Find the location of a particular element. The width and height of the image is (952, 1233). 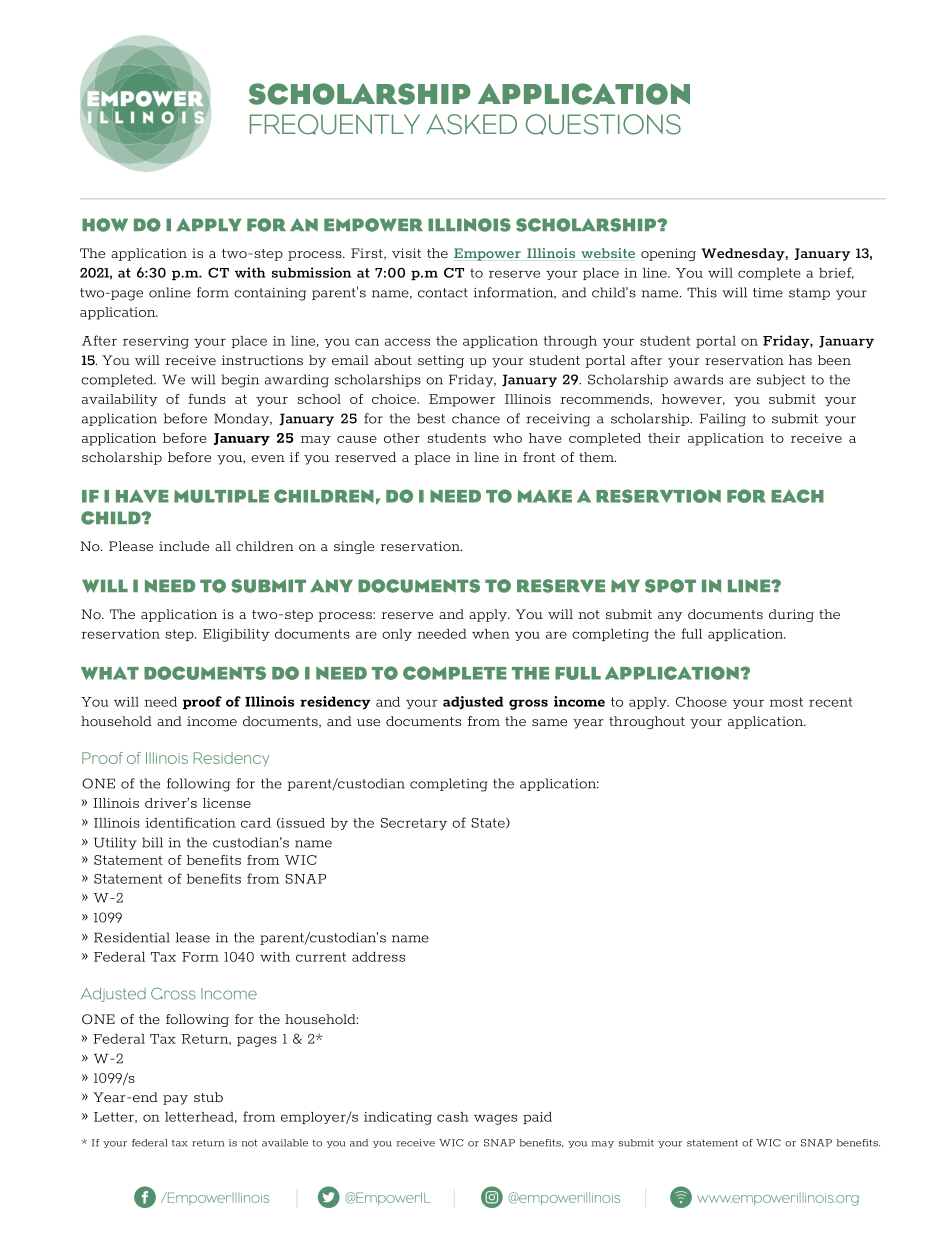

ASKED is located at coordinates (471, 124).
